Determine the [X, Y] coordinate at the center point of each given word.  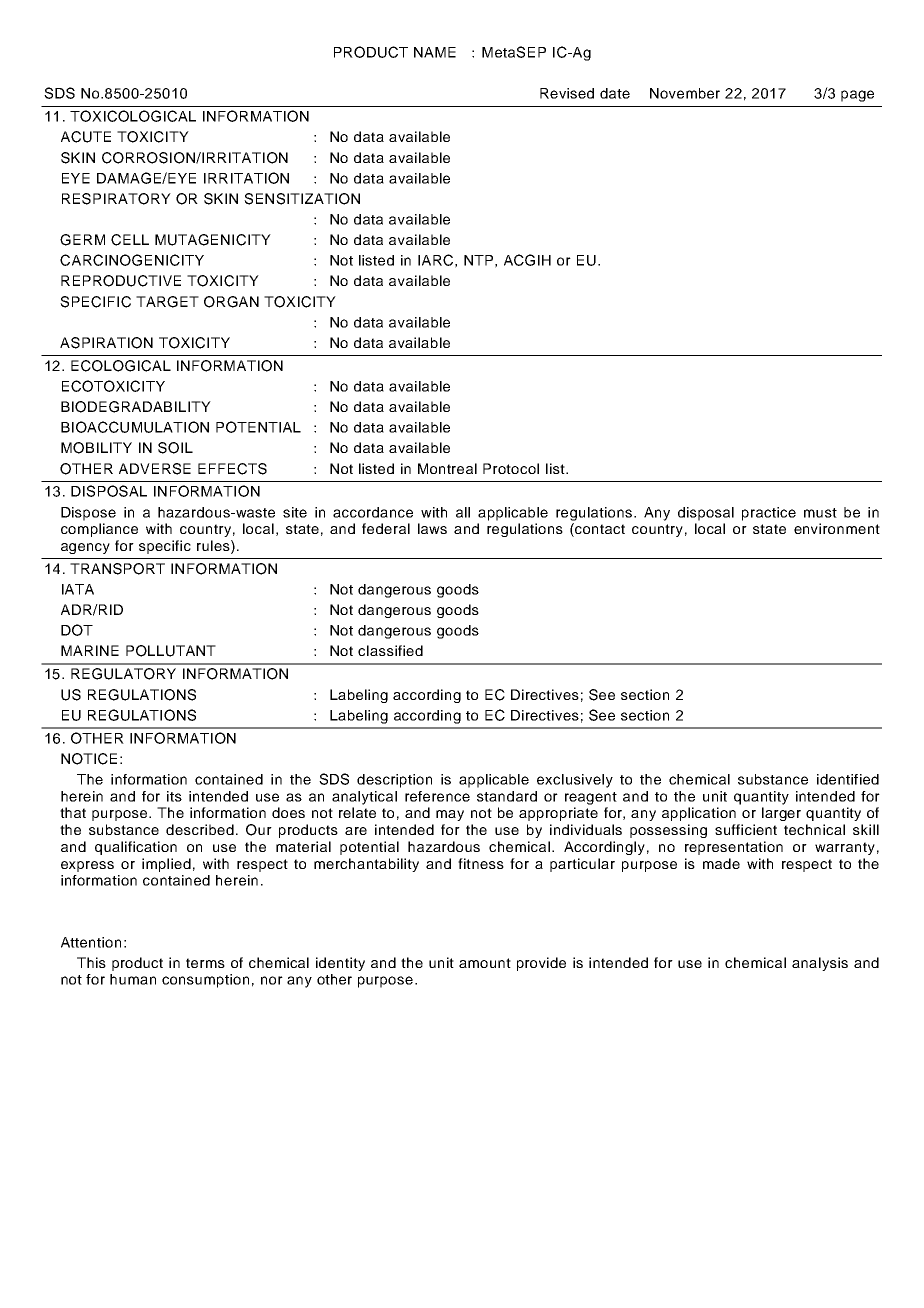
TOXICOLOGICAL [133, 116]
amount [485, 963]
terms [205, 963]
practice [769, 514]
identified [848, 779]
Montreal [447, 468]
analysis [820, 964]
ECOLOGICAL [121, 366]
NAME [435, 52]
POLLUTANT [171, 651]
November [685, 93]
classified [390, 650]
